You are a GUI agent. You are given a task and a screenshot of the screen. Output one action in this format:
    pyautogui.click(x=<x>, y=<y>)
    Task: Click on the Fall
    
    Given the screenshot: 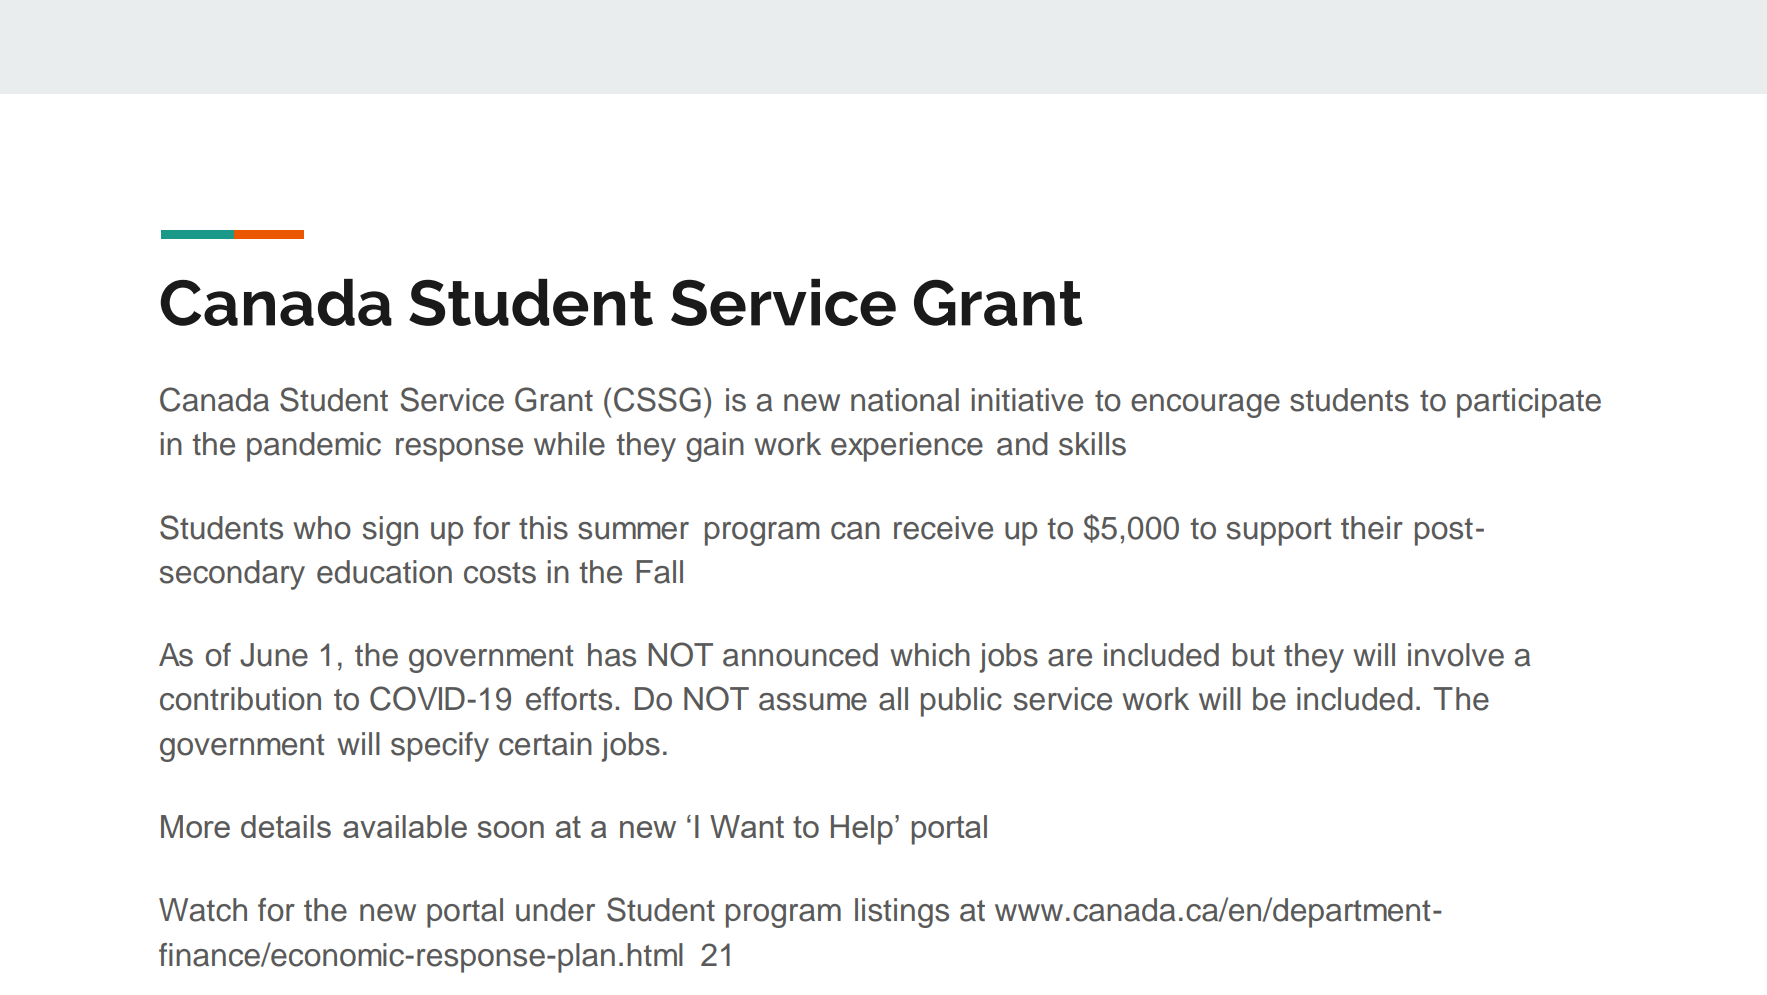 What is the action you would take?
    pyautogui.click(x=659, y=572)
